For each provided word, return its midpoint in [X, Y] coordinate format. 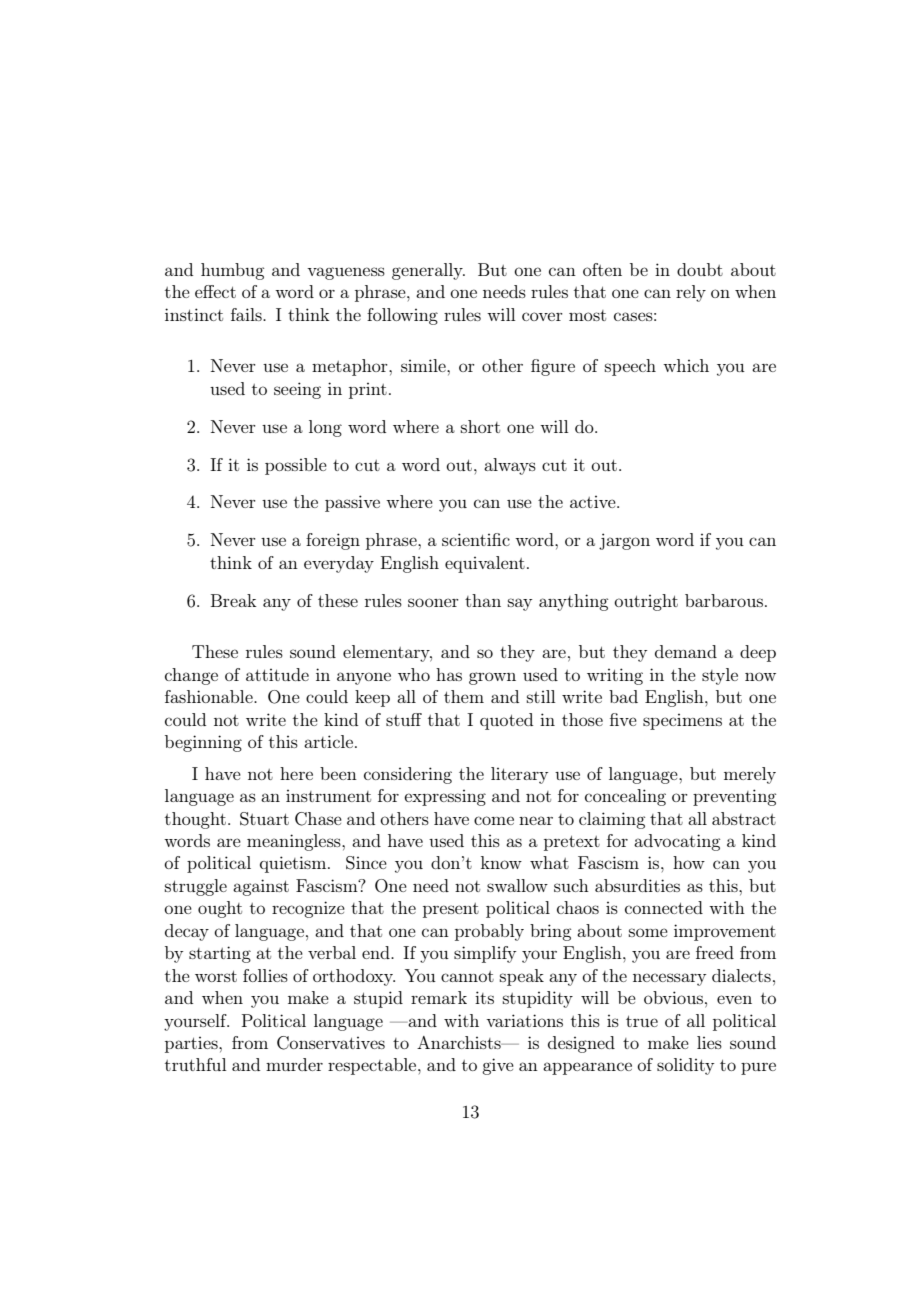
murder [294, 1064]
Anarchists [460, 1042]
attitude [277, 674]
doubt [700, 269]
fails [247, 314]
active [594, 502]
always [510, 466]
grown [492, 678]
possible [296, 466]
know [501, 862]
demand [686, 651]
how [689, 862]
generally [428, 271]
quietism [294, 864]
